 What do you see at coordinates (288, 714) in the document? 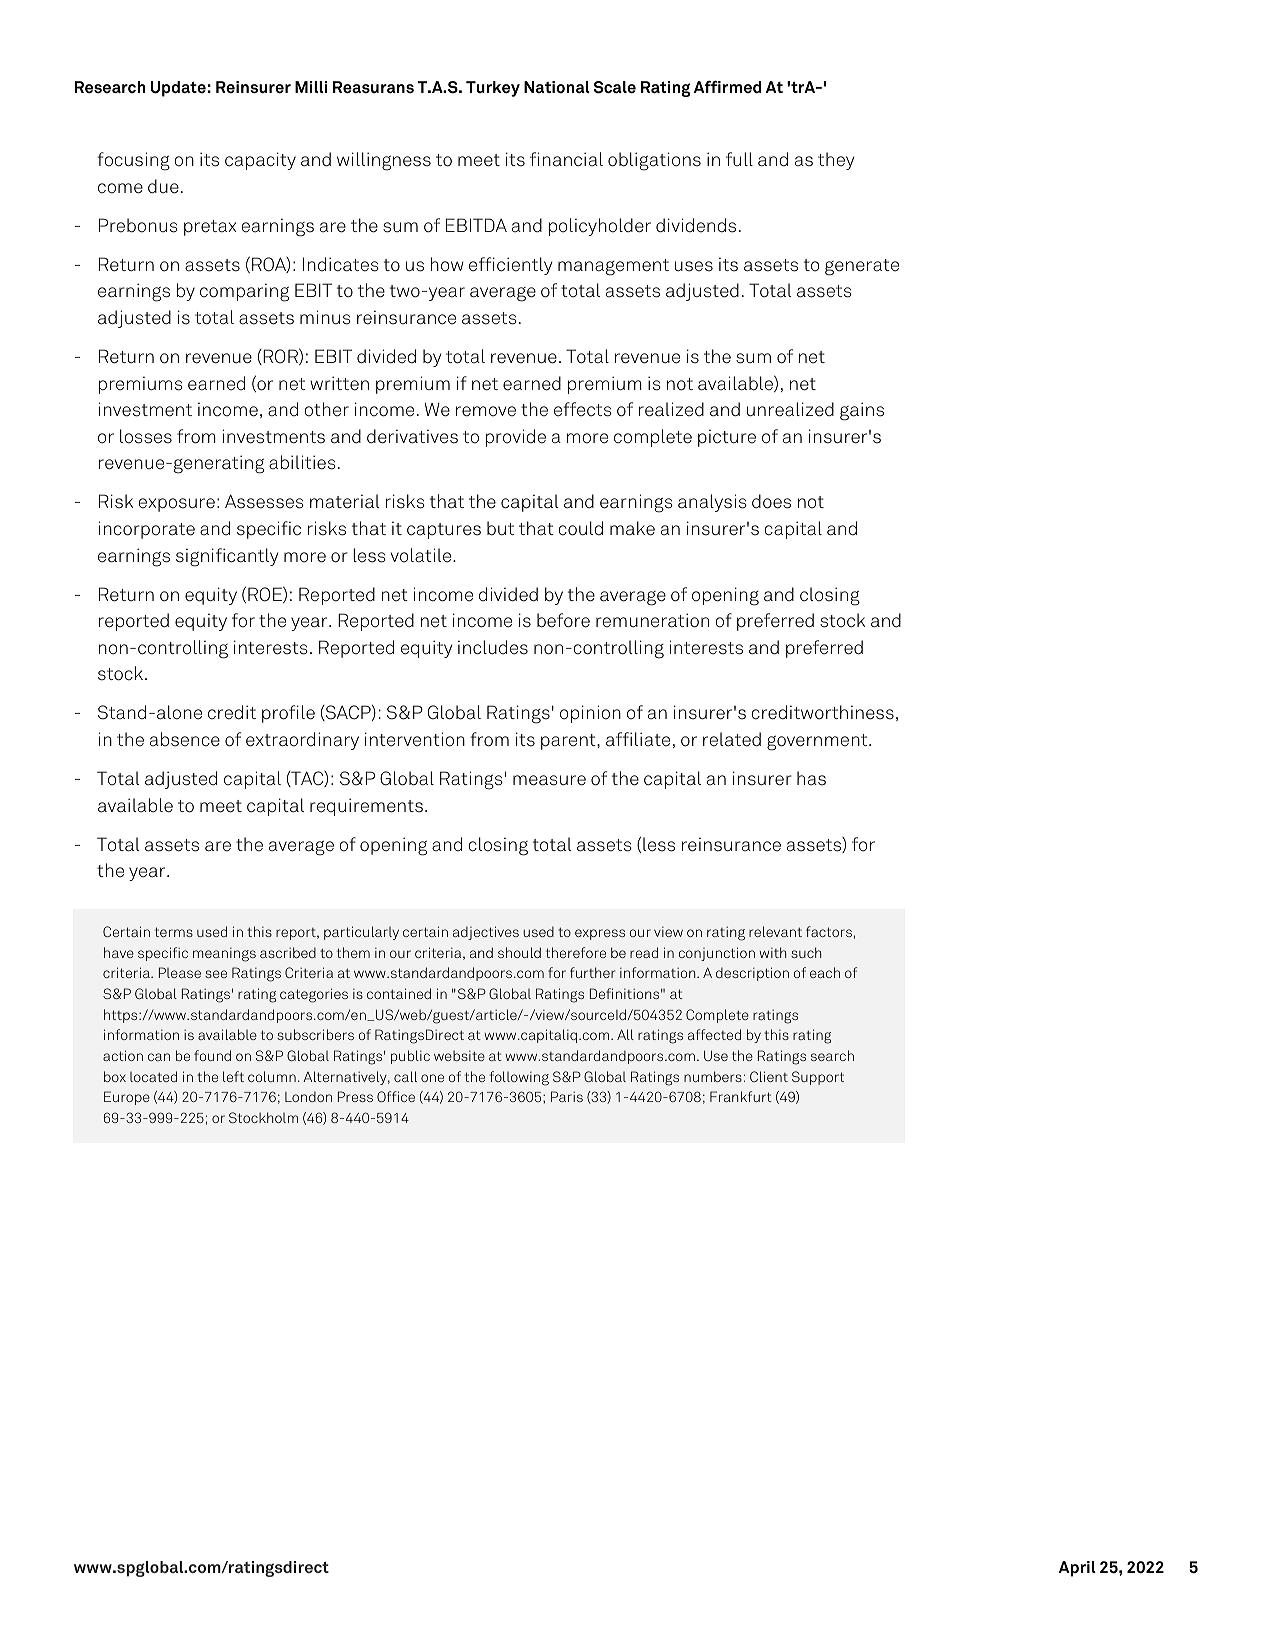
I see `profile` at bounding box center [288, 714].
